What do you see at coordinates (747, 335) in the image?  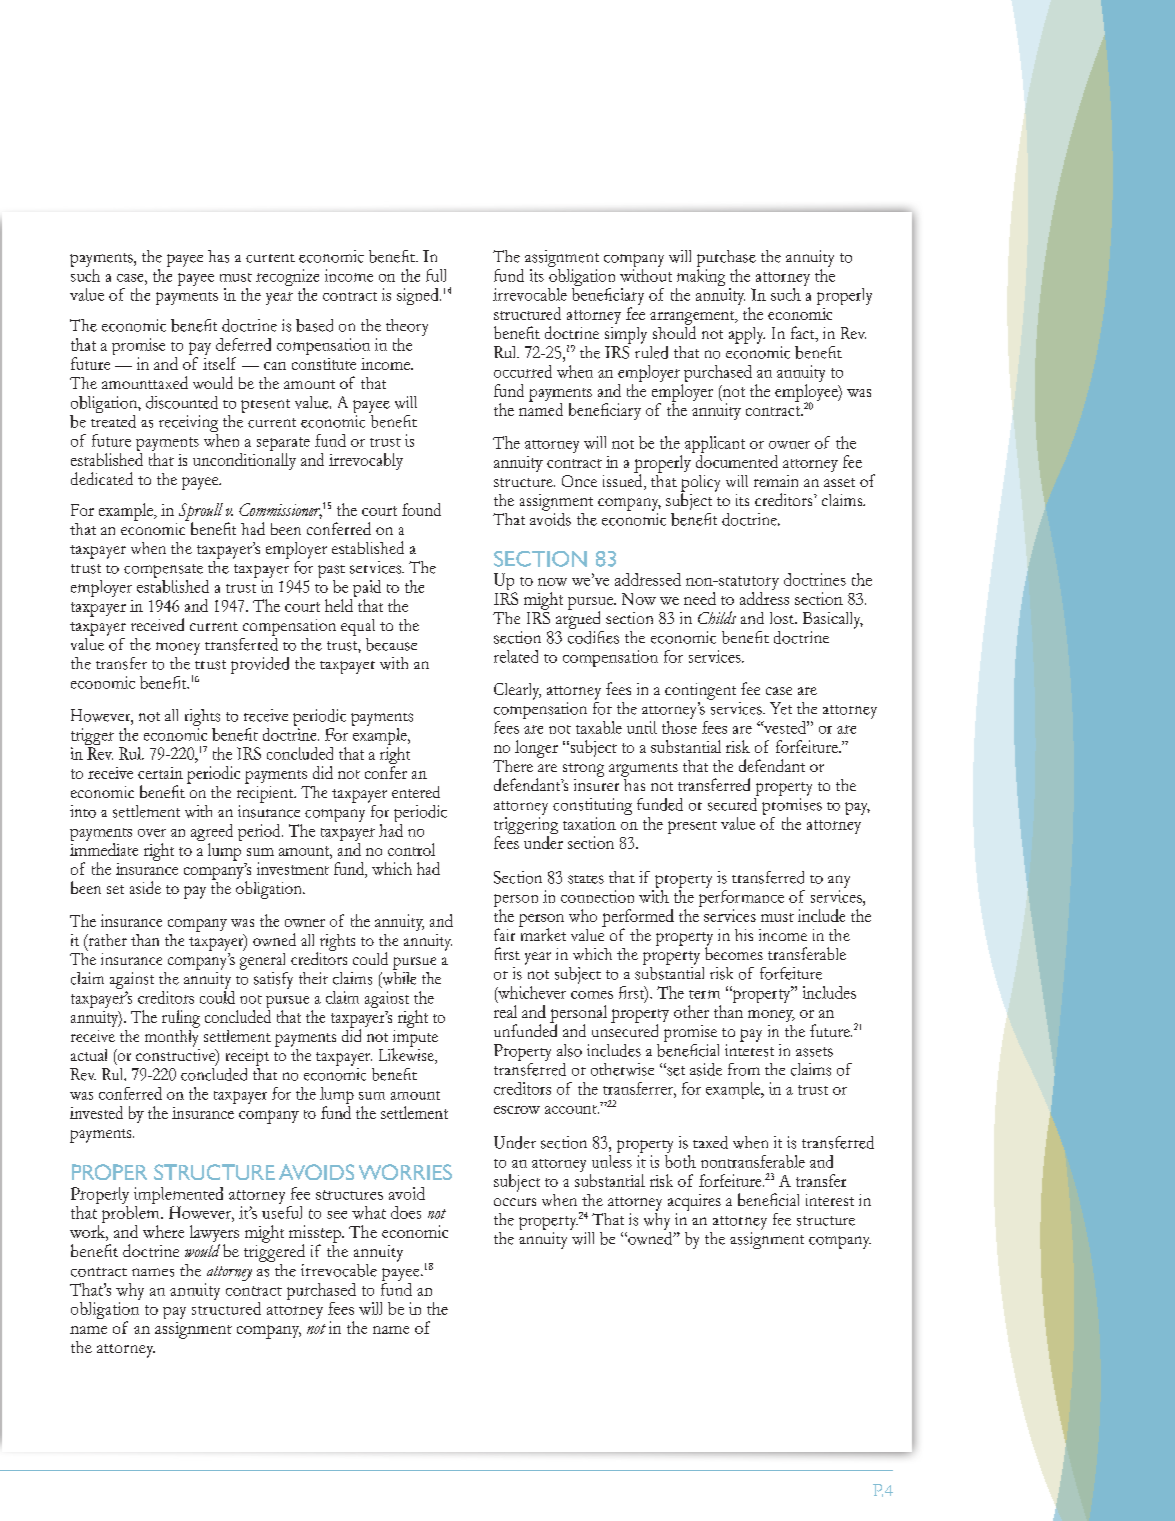 I see `apply` at bounding box center [747, 335].
